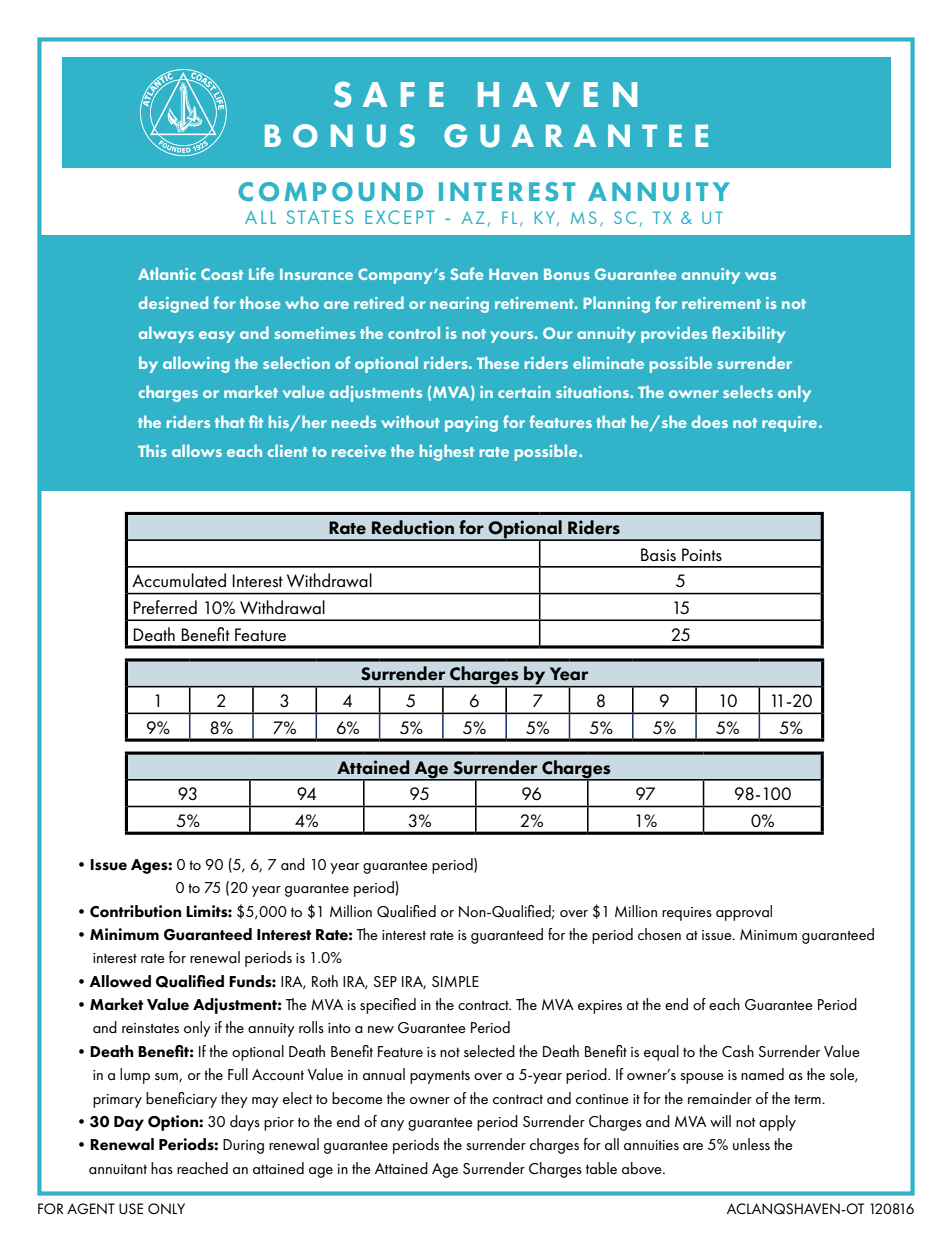 This screenshot has width=952, height=1233. I want to click on Atlantic, so click(167, 273).
